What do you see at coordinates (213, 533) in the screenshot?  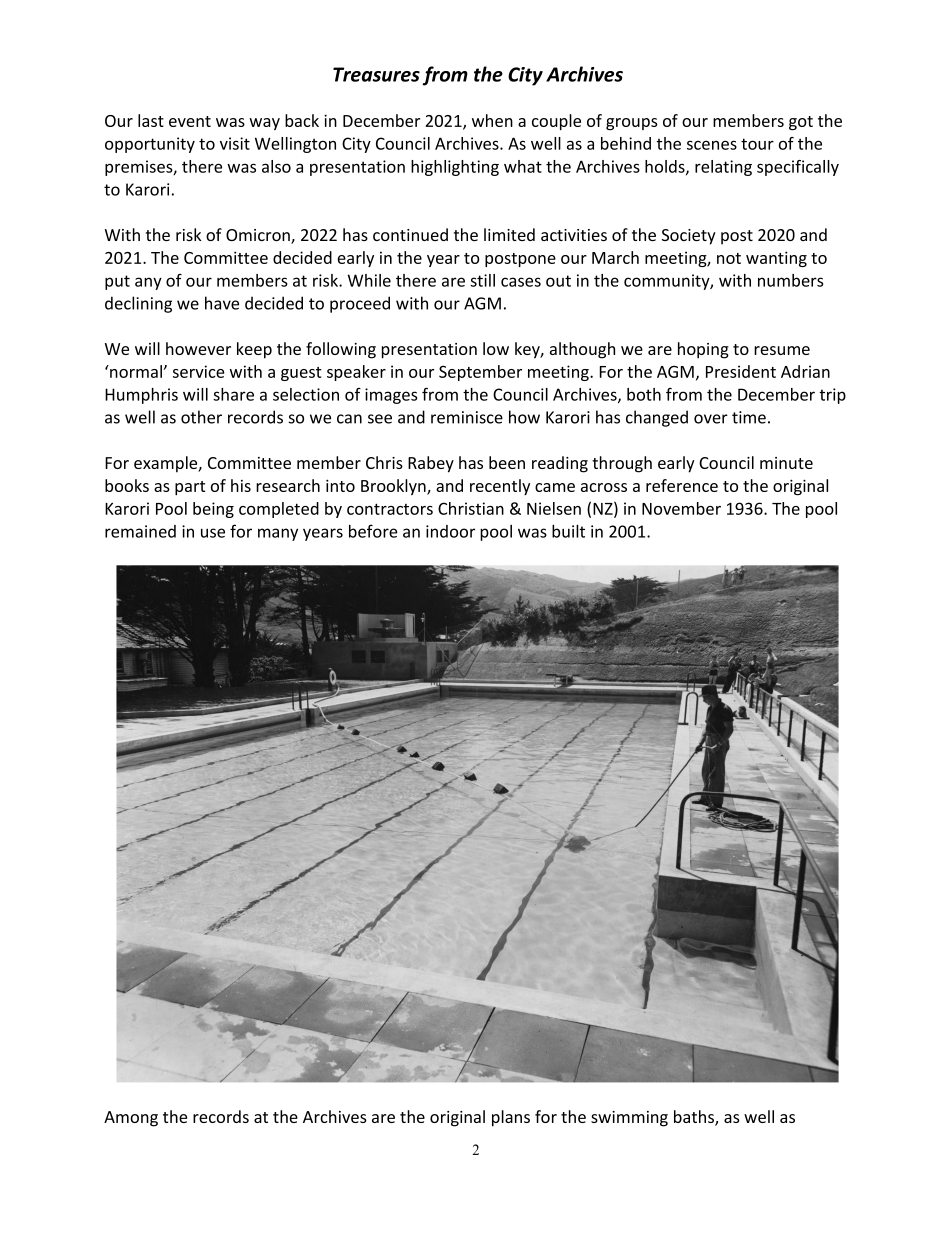 I see `use` at bounding box center [213, 533].
